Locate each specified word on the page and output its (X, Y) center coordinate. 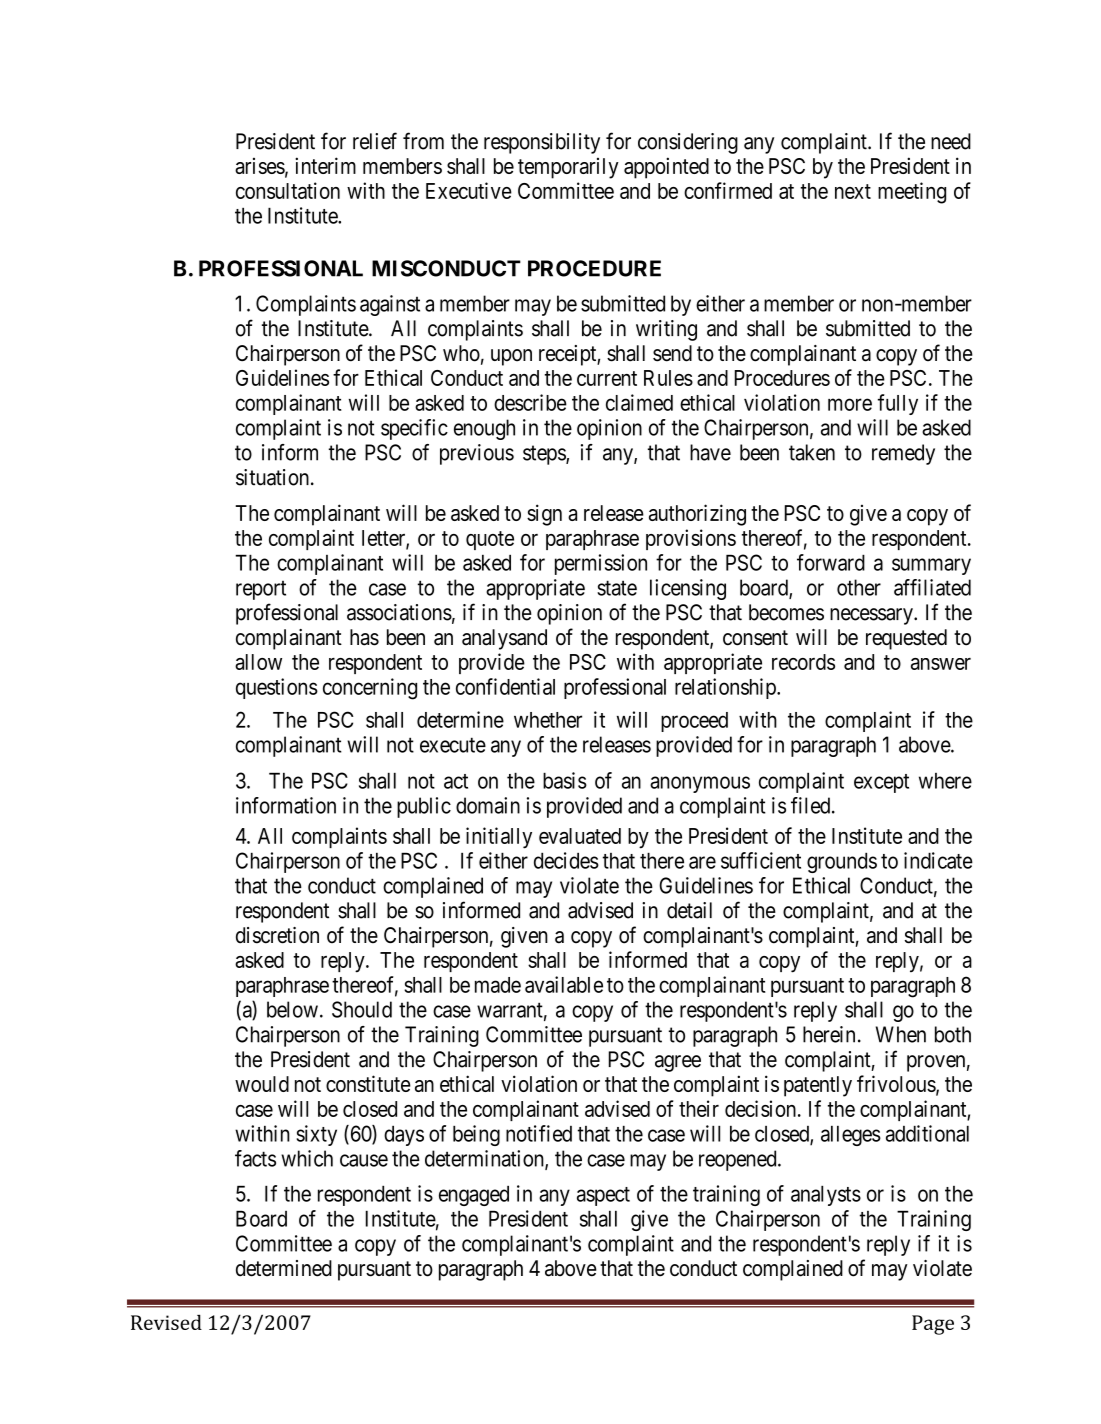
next (853, 191)
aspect (603, 1196)
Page (933, 1325)
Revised (166, 1322)
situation (272, 477)
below (292, 1009)
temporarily (568, 168)
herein (829, 1034)
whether (548, 720)
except (881, 783)
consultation (288, 190)
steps (545, 455)
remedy (903, 454)
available (564, 984)
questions (277, 688)
